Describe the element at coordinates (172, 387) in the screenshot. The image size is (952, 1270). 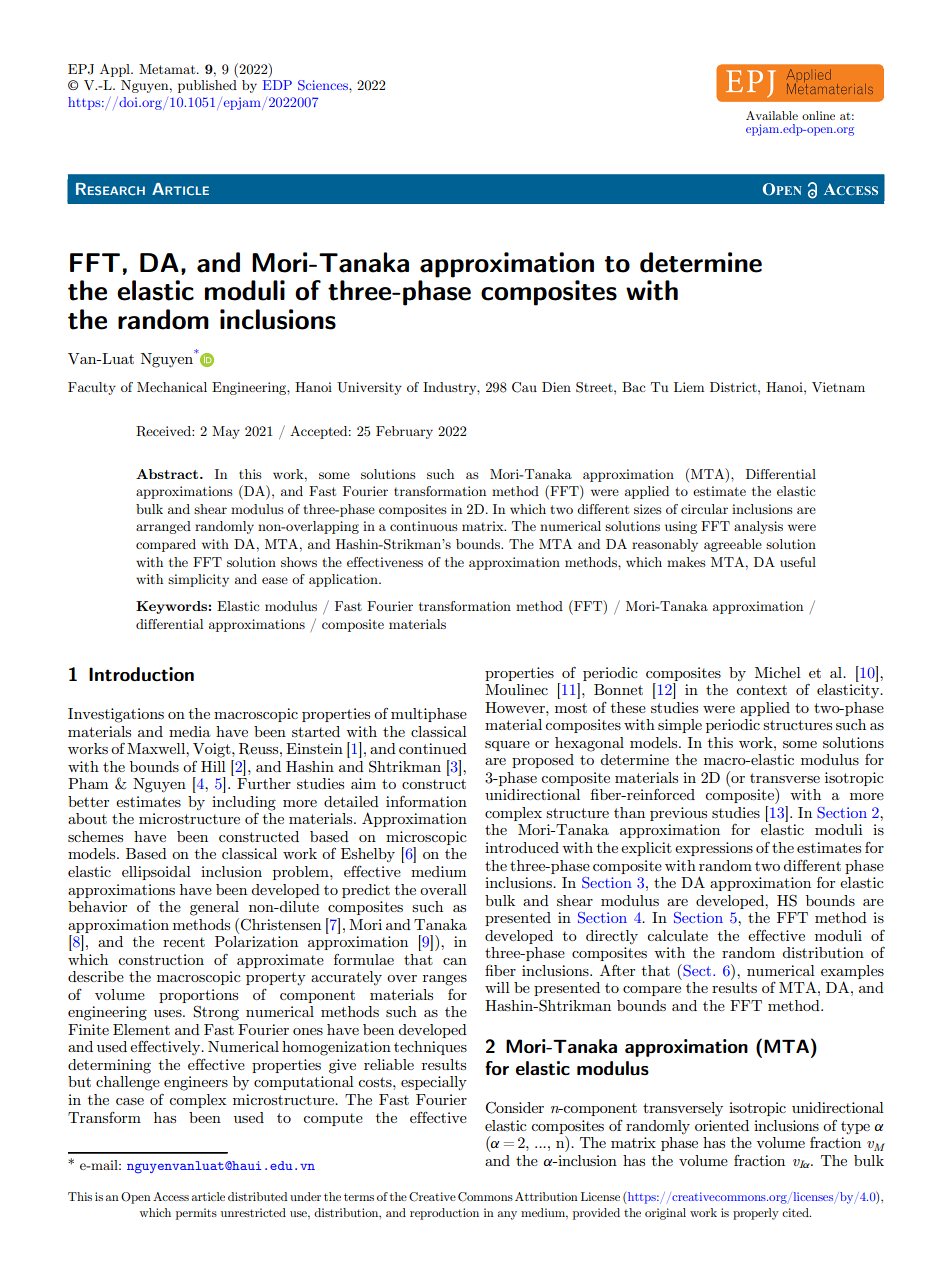
I see `Mechanical` at that location.
